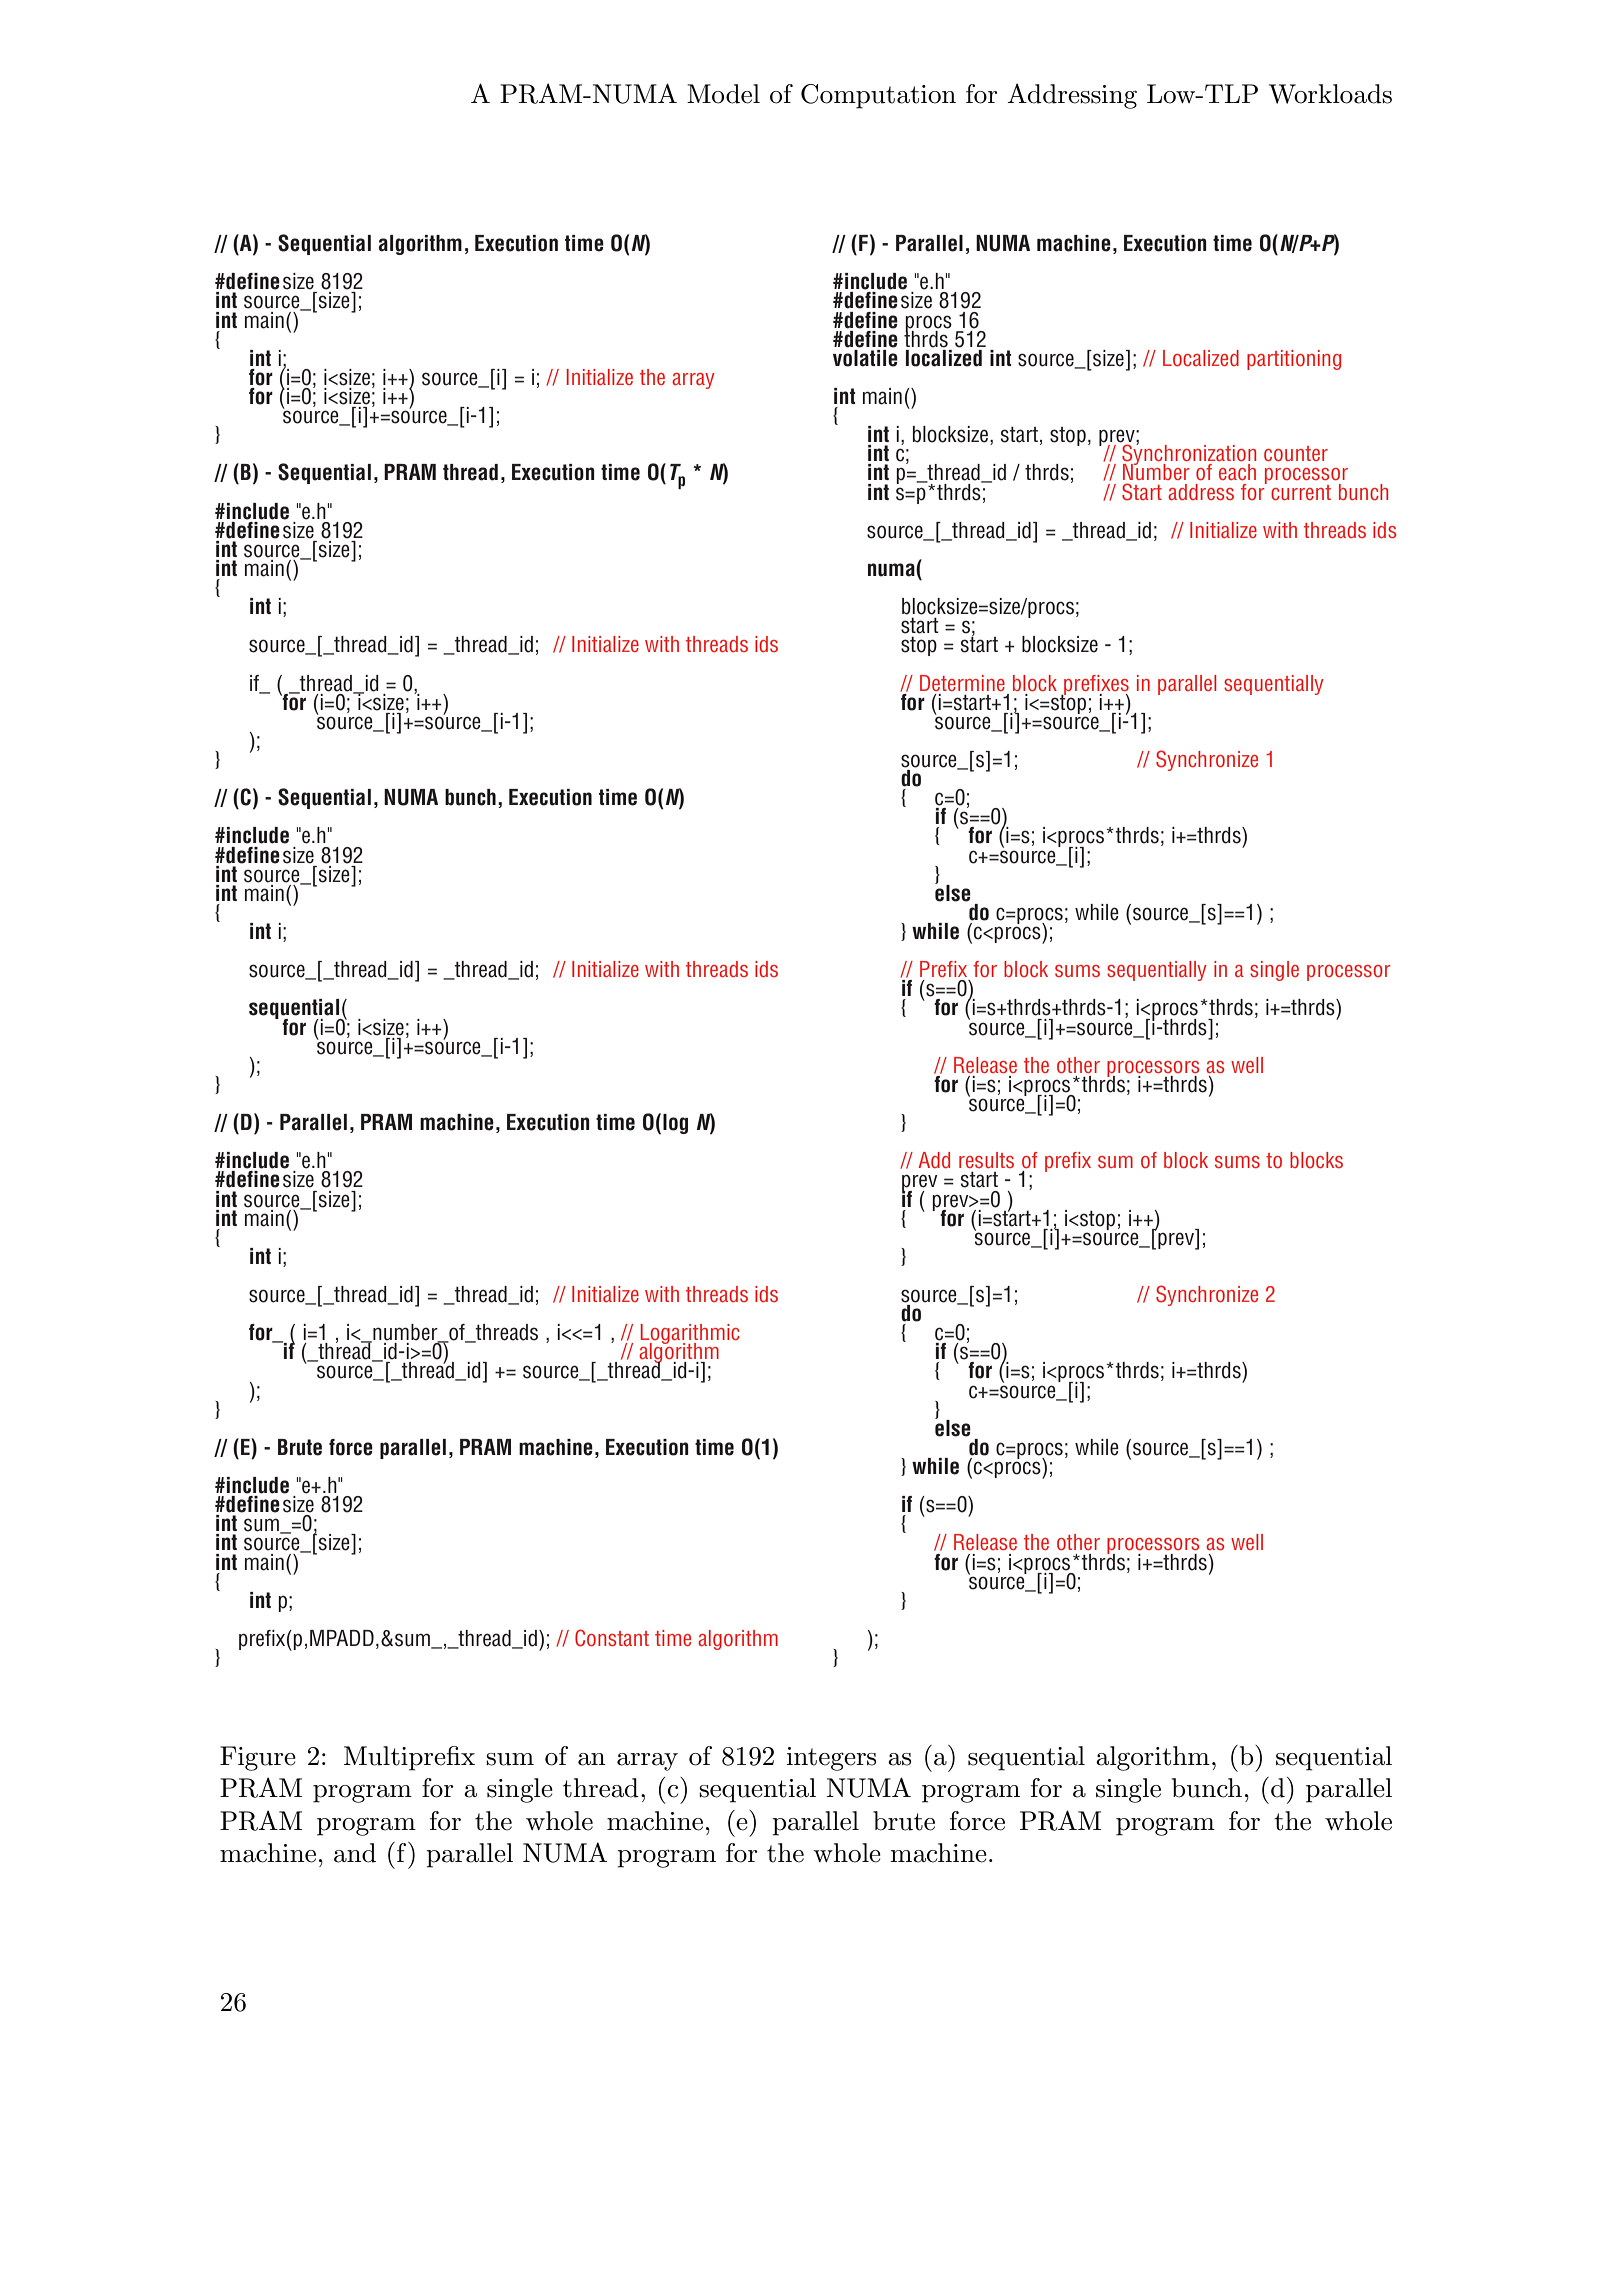 The width and height of the image is (1616, 2285). I want to click on Workloads, so click(1330, 94).
